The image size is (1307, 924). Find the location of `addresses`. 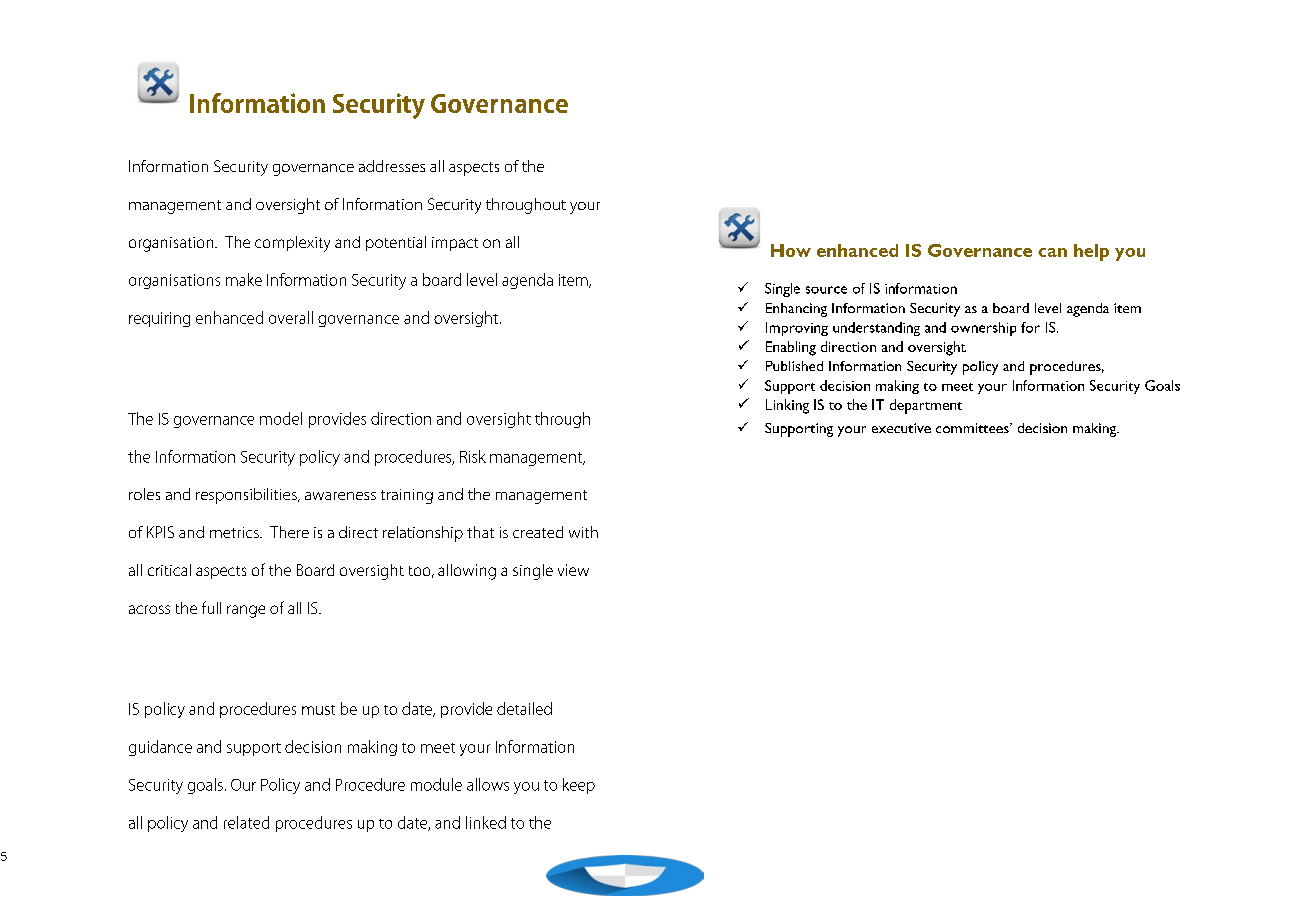

addresses is located at coordinates (392, 166).
